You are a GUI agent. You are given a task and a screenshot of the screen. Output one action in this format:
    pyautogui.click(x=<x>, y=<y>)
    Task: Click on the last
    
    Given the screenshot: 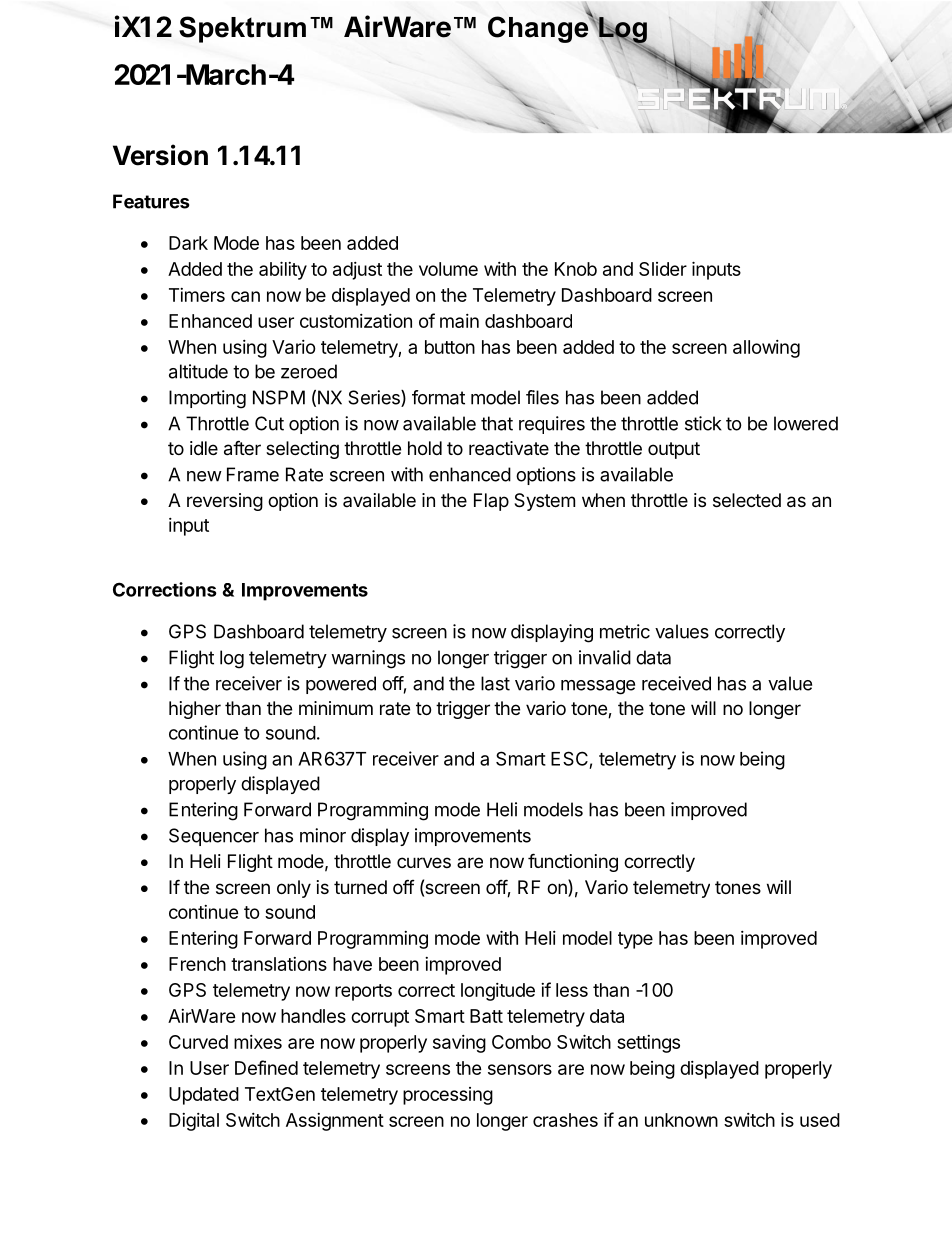 What is the action you would take?
    pyautogui.click(x=495, y=683)
